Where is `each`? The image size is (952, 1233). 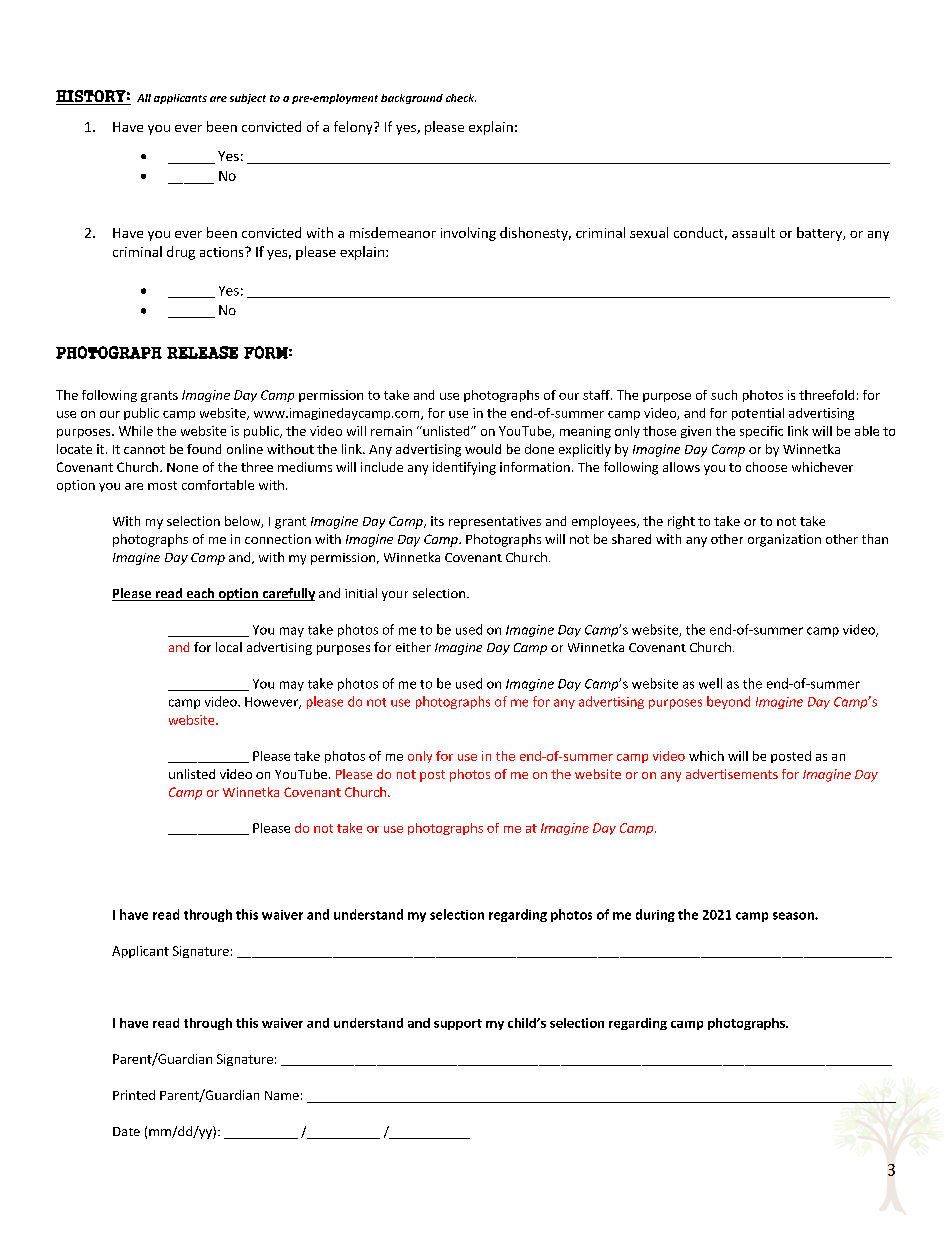 each is located at coordinates (200, 594).
